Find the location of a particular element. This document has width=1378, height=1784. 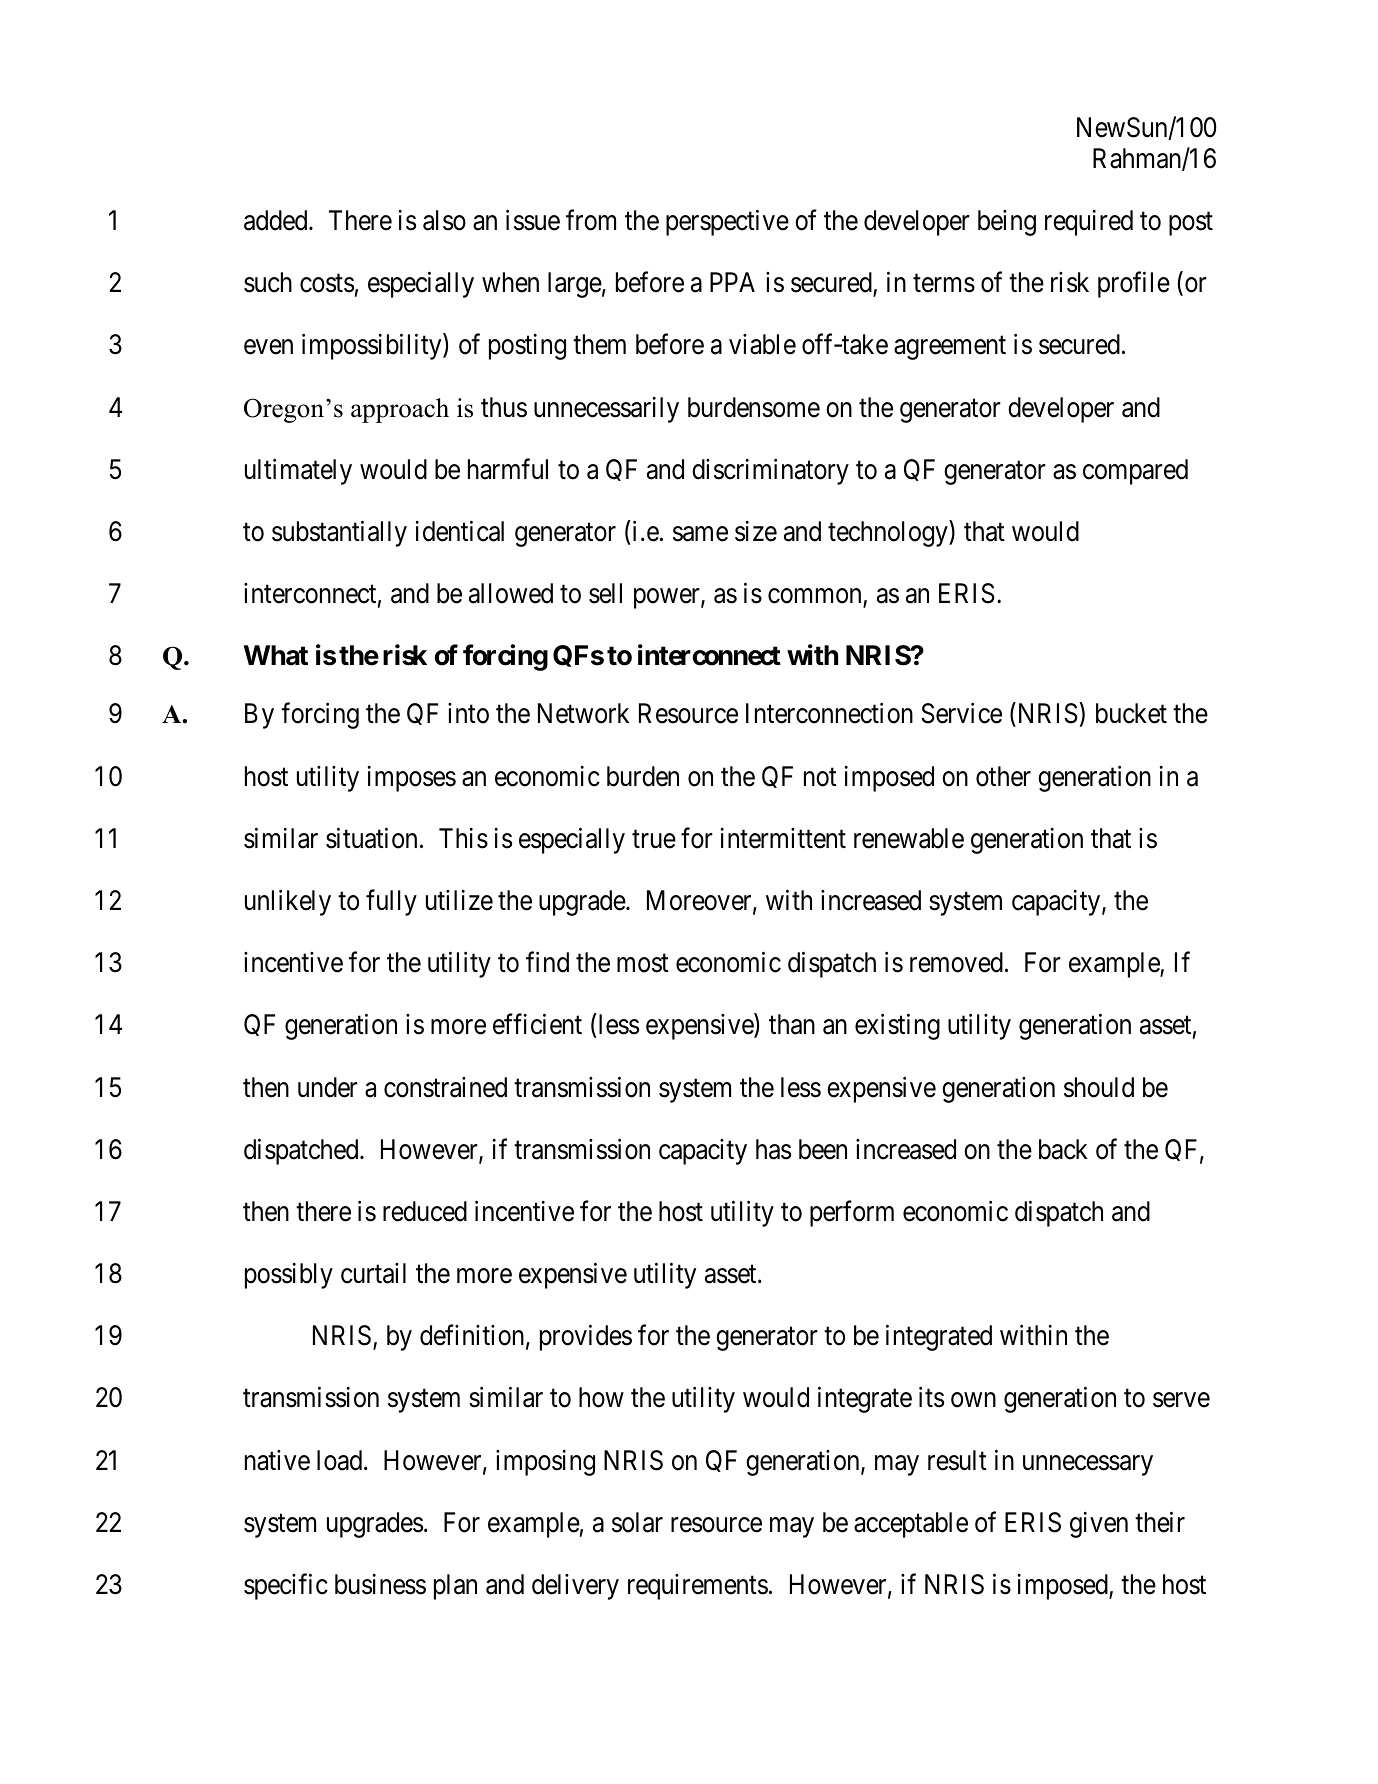

required is located at coordinates (1089, 223).
